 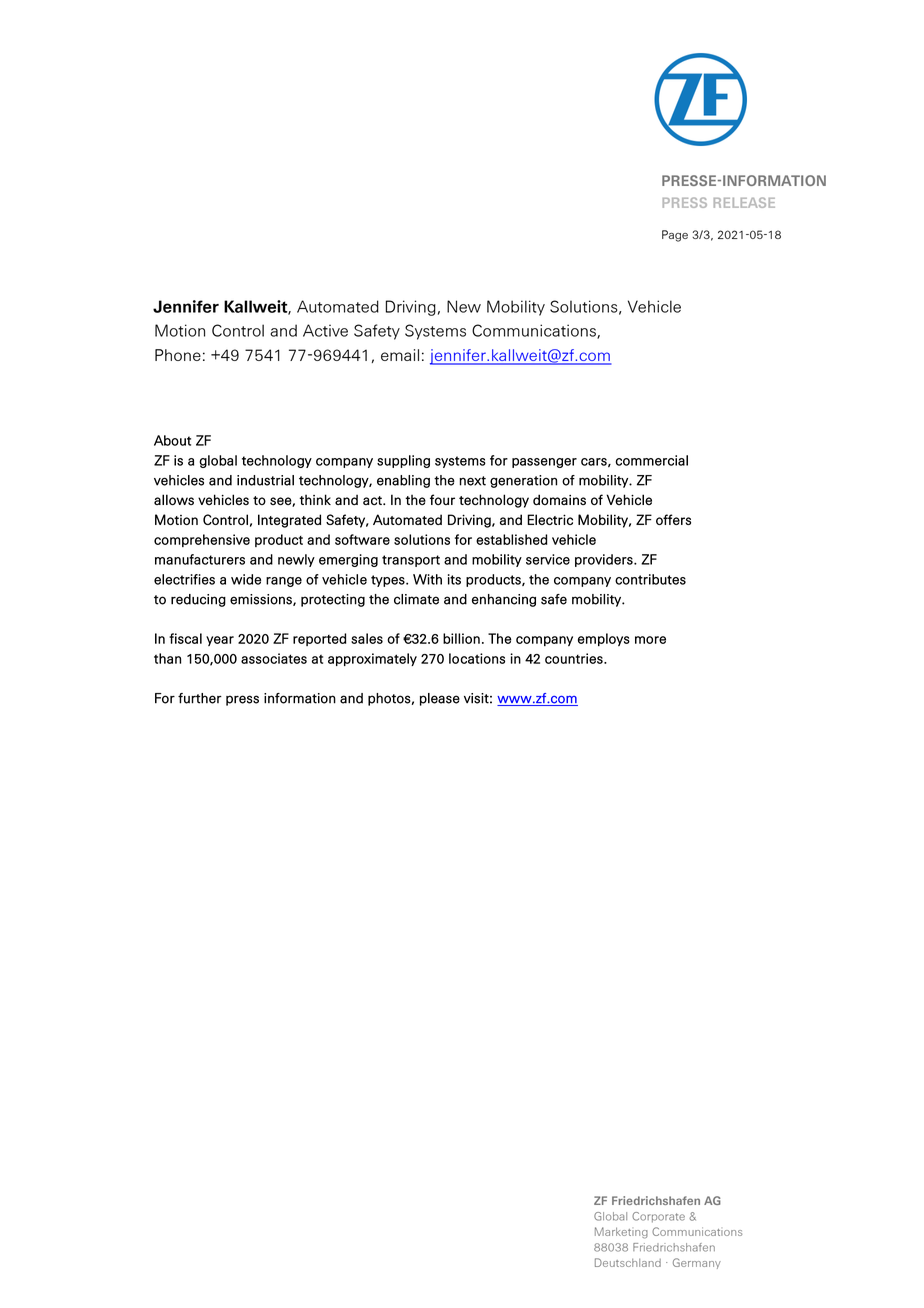 I want to click on photos, so click(x=389, y=699).
